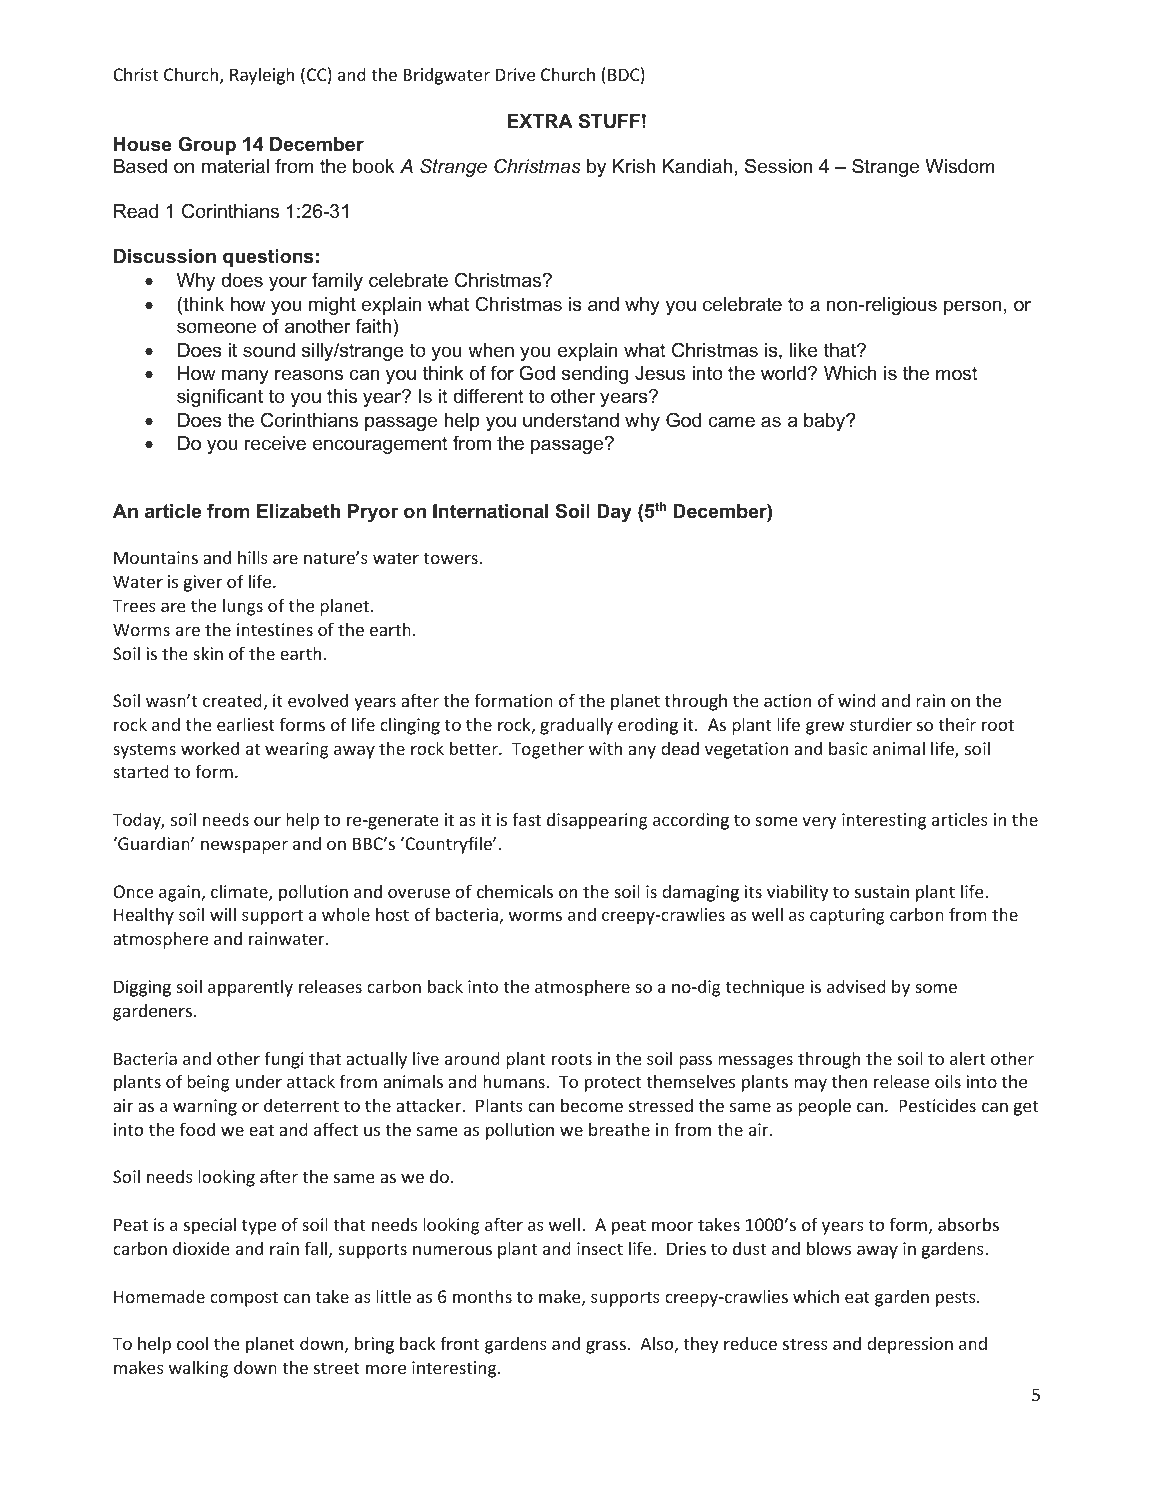 The width and height of the page is (1155, 1495). I want to click on hills, so click(253, 557).
